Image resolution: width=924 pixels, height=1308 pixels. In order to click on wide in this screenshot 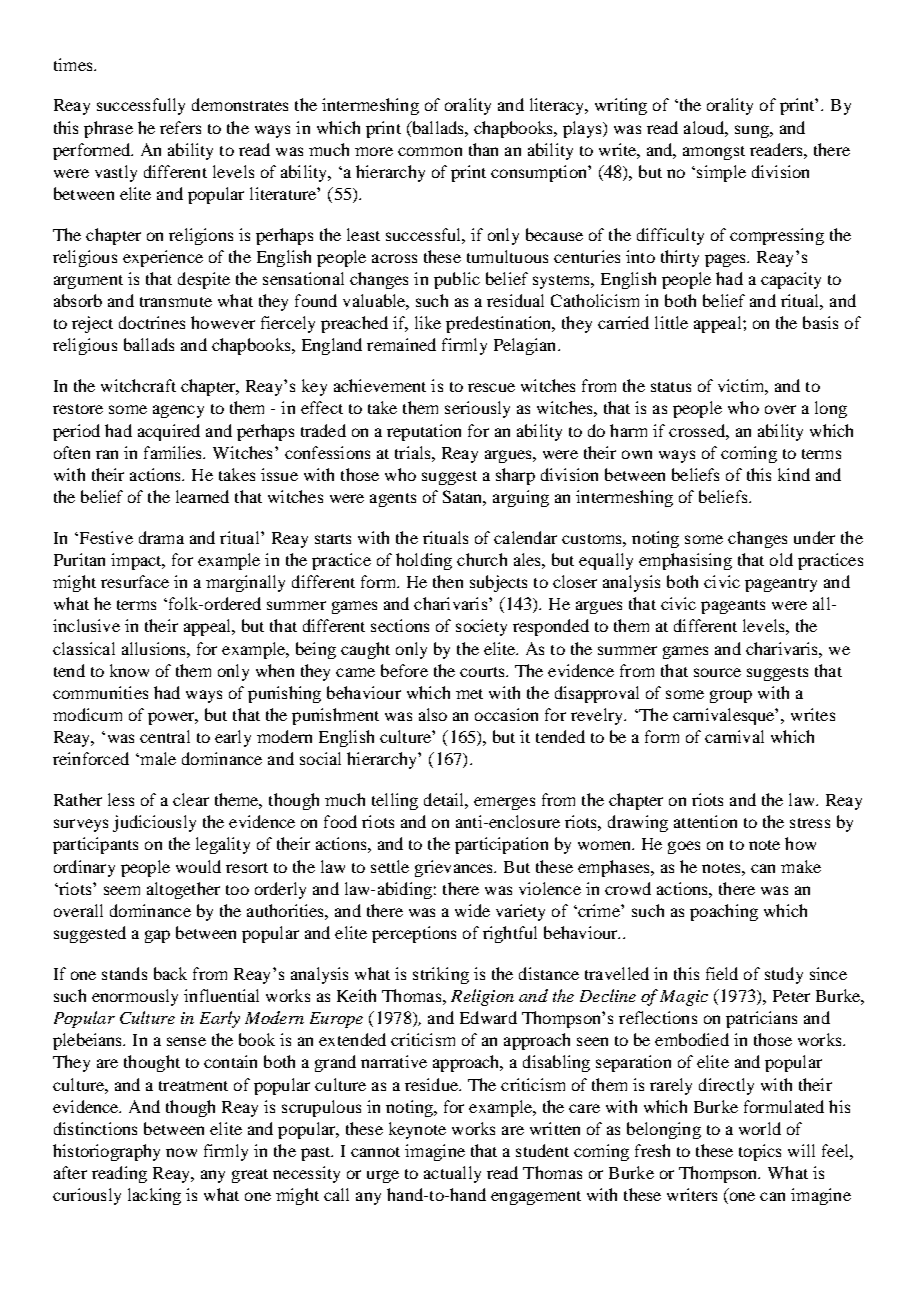, I will do `click(472, 910)`.
